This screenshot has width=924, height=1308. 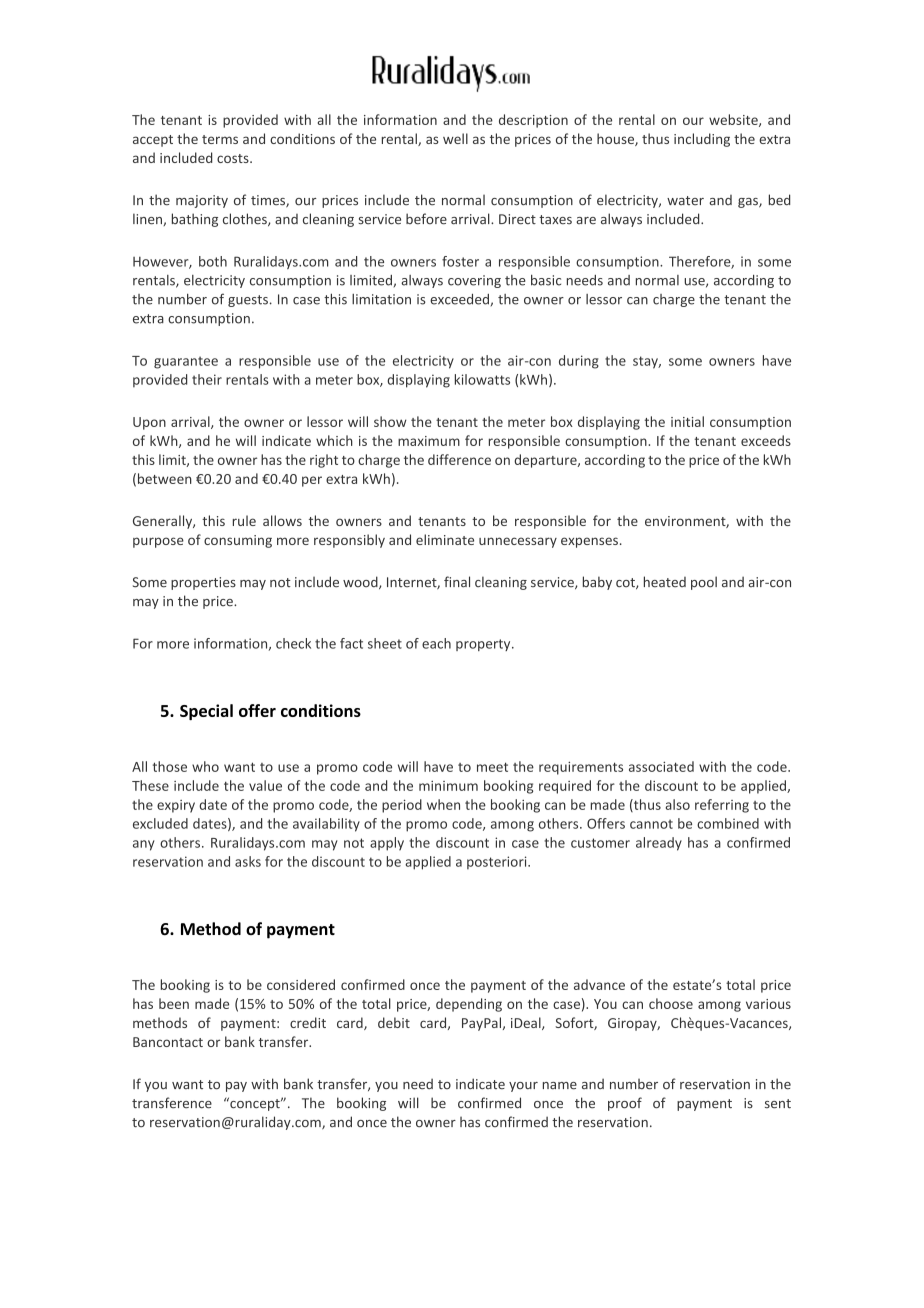 What do you see at coordinates (661, 766) in the screenshot?
I see `associated` at bounding box center [661, 766].
